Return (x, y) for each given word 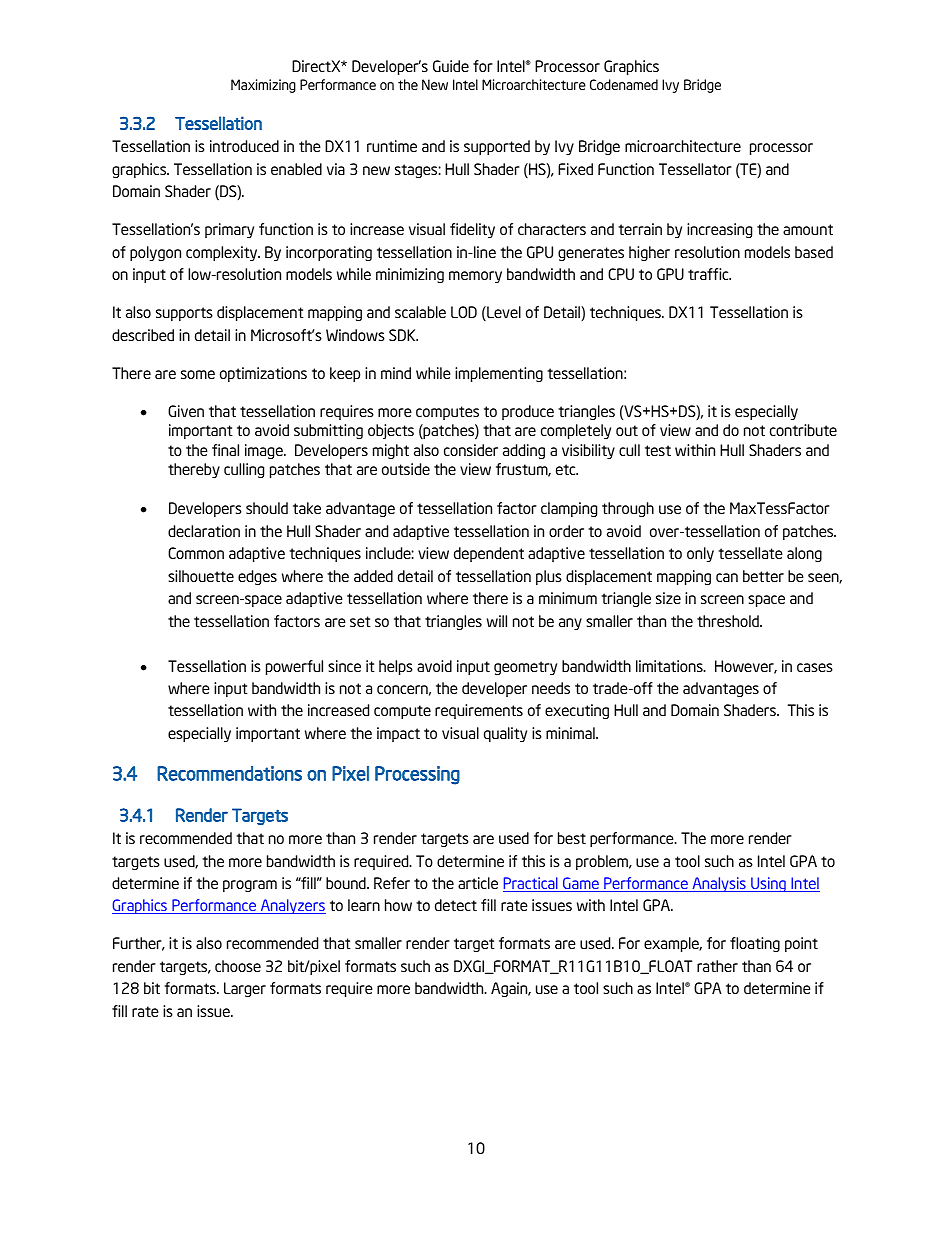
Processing (417, 775)
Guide (451, 66)
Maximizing (263, 86)
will (497, 621)
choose (238, 966)
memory (475, 277)
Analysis (719, 884)
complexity (223, 253)
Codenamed (624, 84)
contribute (803, 430)
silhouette (201, 576)
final (225, 450)
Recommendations (229, 773)
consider (471, 450)
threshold (729, 621)
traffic (709, 274)
